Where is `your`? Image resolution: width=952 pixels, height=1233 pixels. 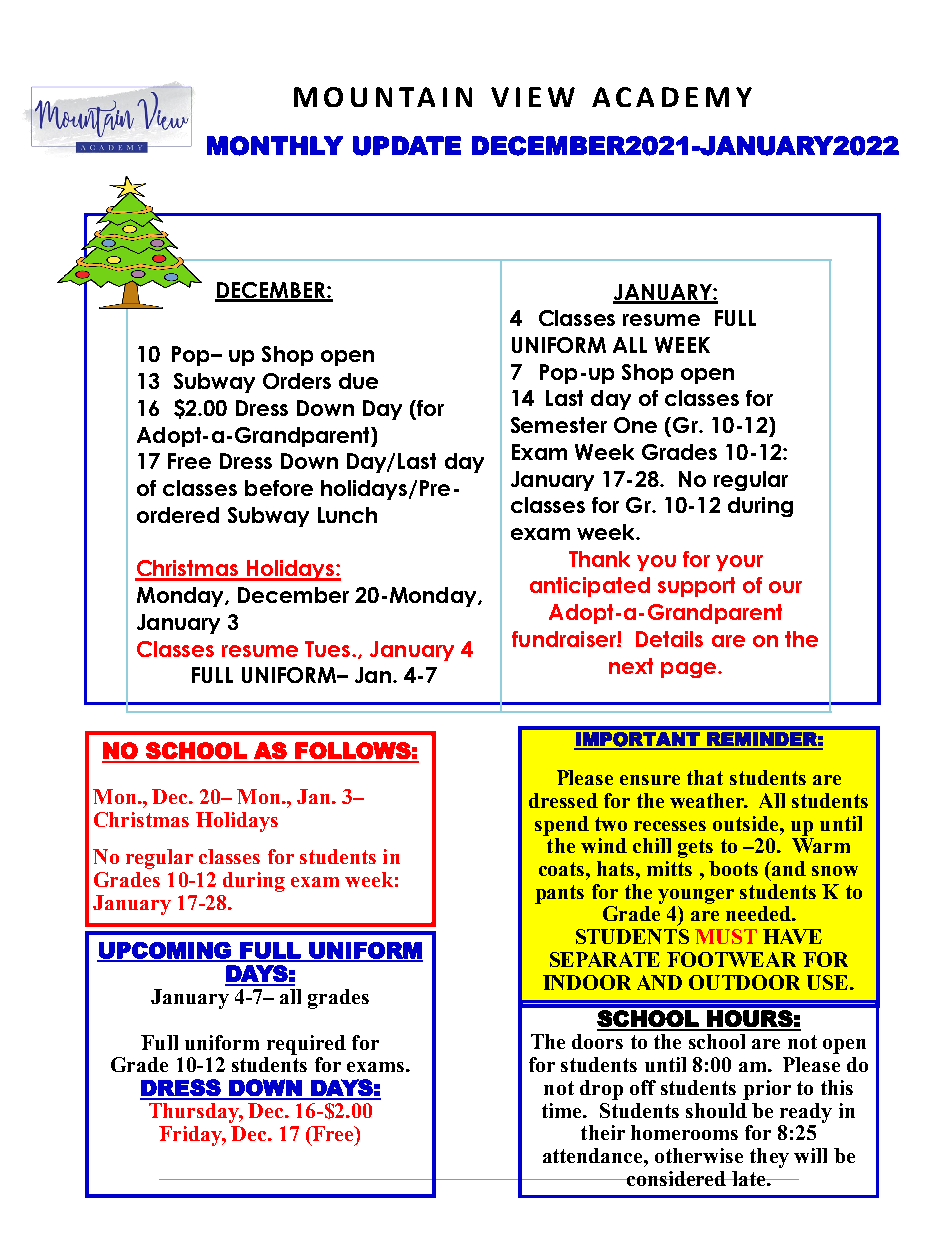 your is located at coordinates (739, 563).
